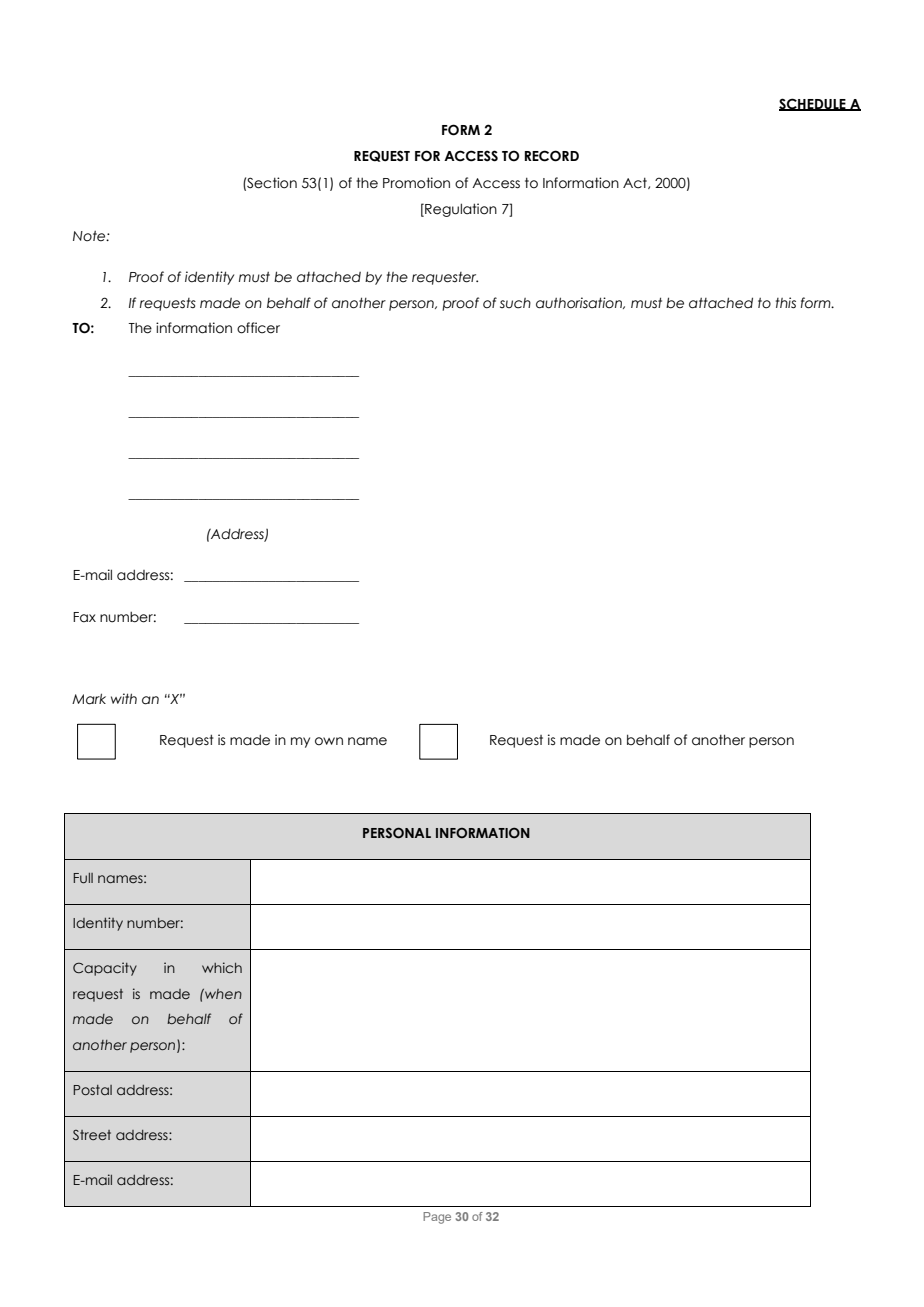 Image resolution: width=924 pixels, height=1307 pixels. Describe the element at coordinates (416, 183) in the screenshot. I see `Promotion` at that location.
